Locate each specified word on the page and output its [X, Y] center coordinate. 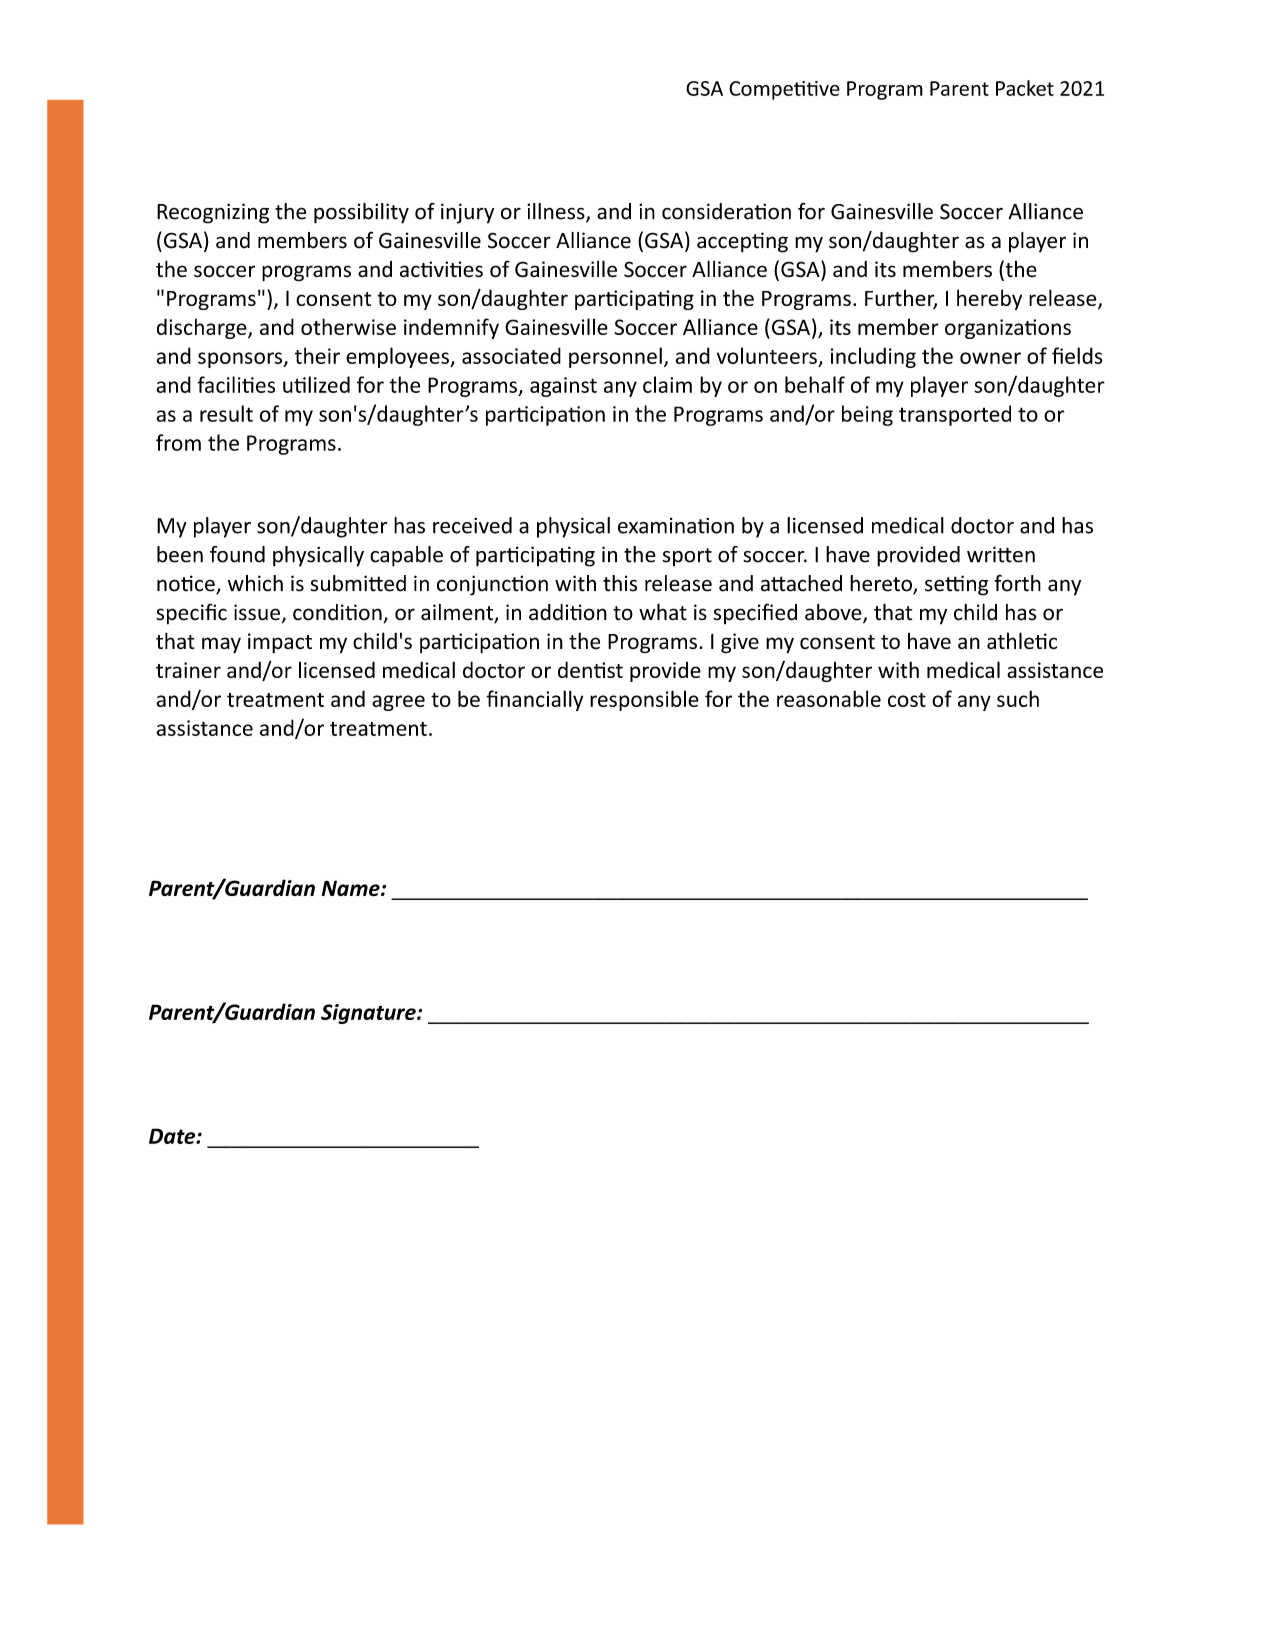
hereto [882, 584]
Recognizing [213, 213]
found [237, 554]
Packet [1025, 88]
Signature [369, 1014]
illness [557, 212]
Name [352, 888]
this [620, 583]
